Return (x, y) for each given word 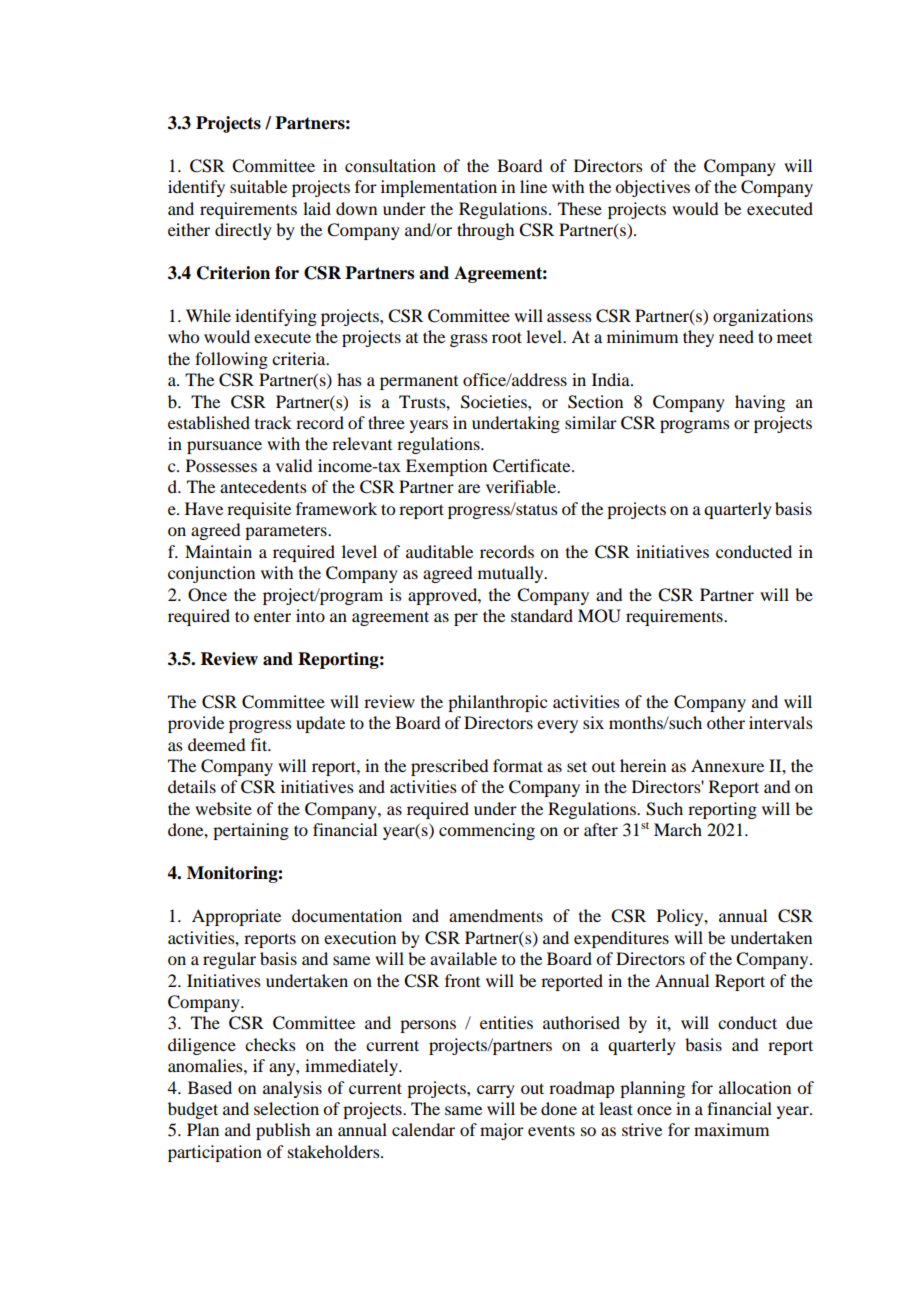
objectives (652, 188)
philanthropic (497, 703)
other (726, 722)
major (502, 1131)
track (273, 422)
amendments (496, 915)
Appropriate (236, 917)
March (678, 829)
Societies (495, 402)
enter (272, 617)
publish (283, 1131)
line (533, 186)
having (760, 403)
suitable (258, 186)
